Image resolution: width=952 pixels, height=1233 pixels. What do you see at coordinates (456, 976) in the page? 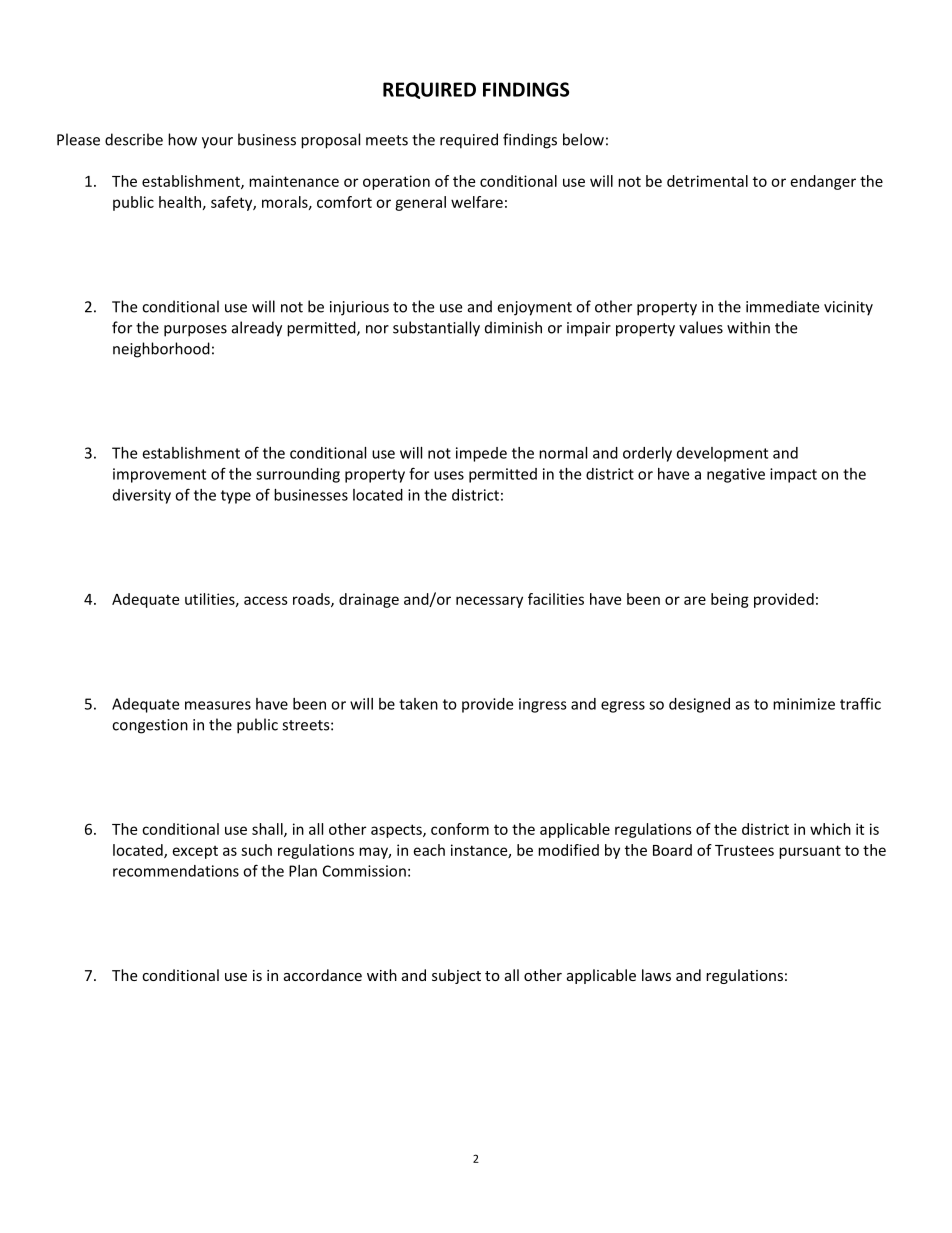
I see `subject` at bounding box center [456, 976].
